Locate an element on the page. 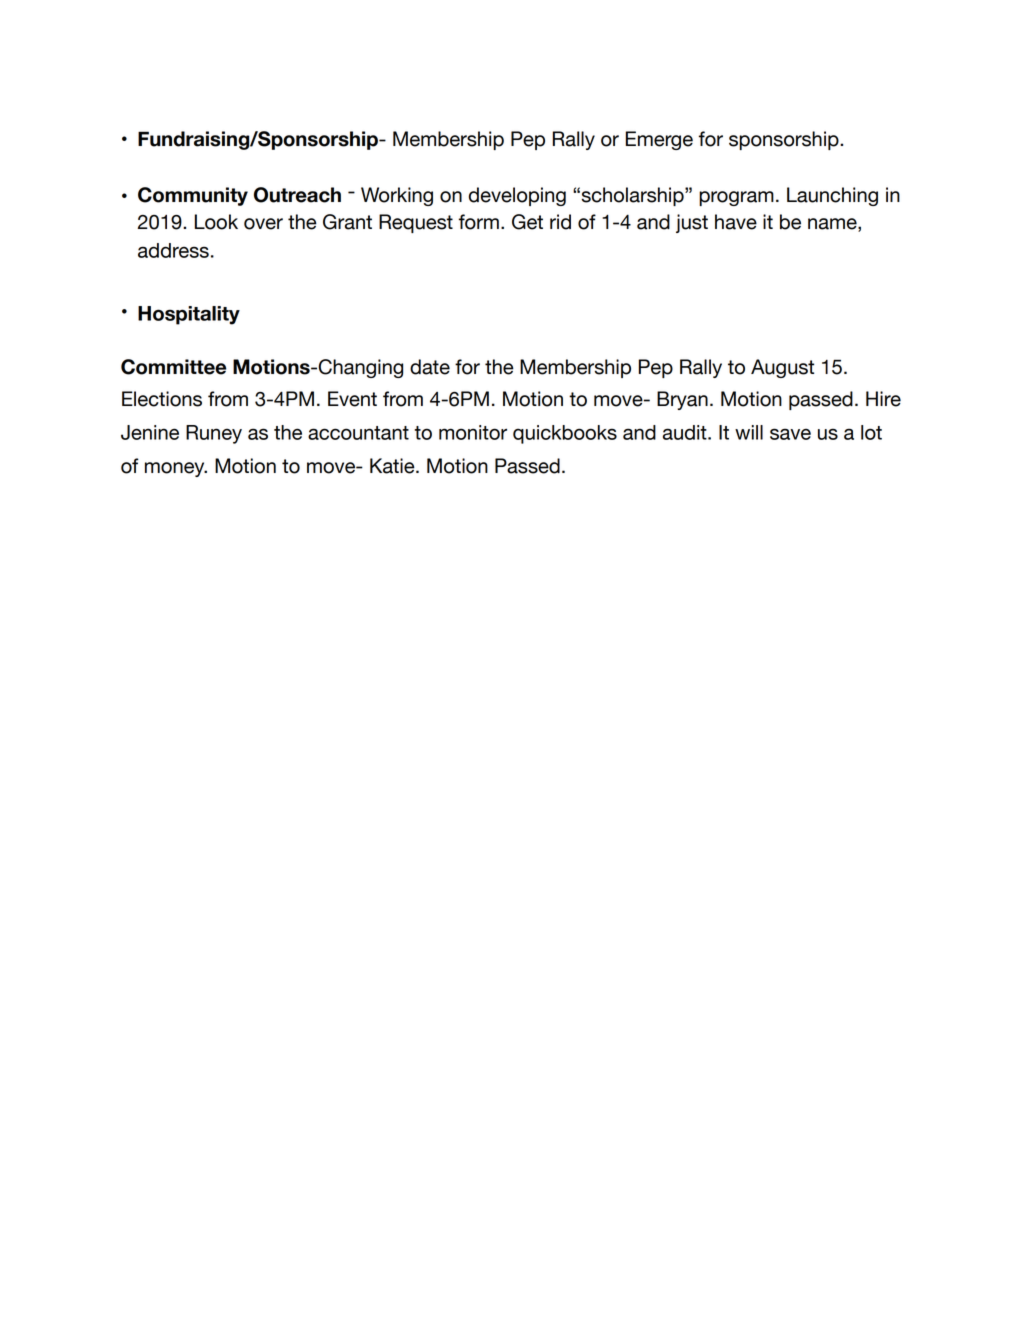  have is located at coordinates (736, 222).
